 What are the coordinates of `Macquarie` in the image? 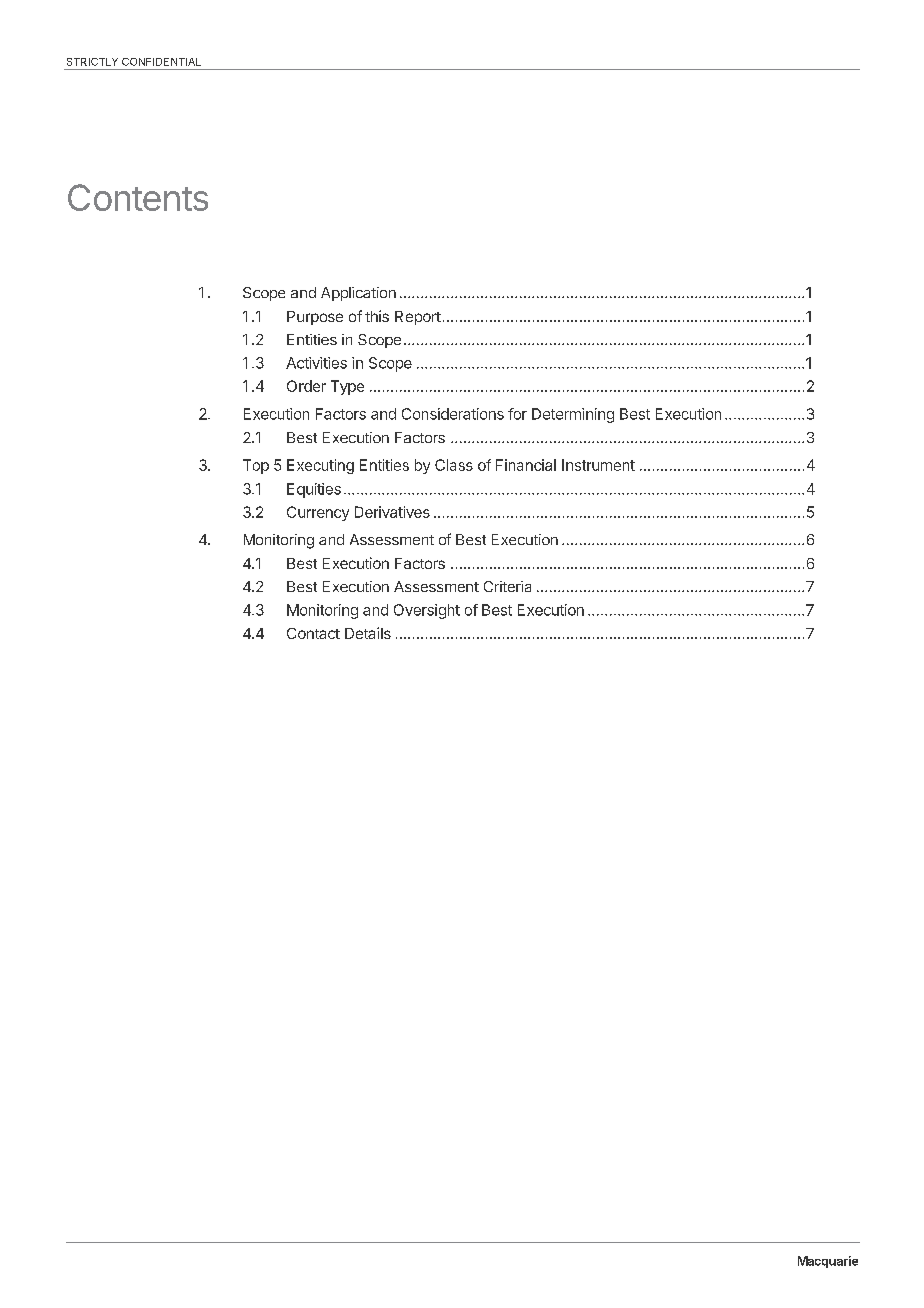 It's located at (828, 1262).
